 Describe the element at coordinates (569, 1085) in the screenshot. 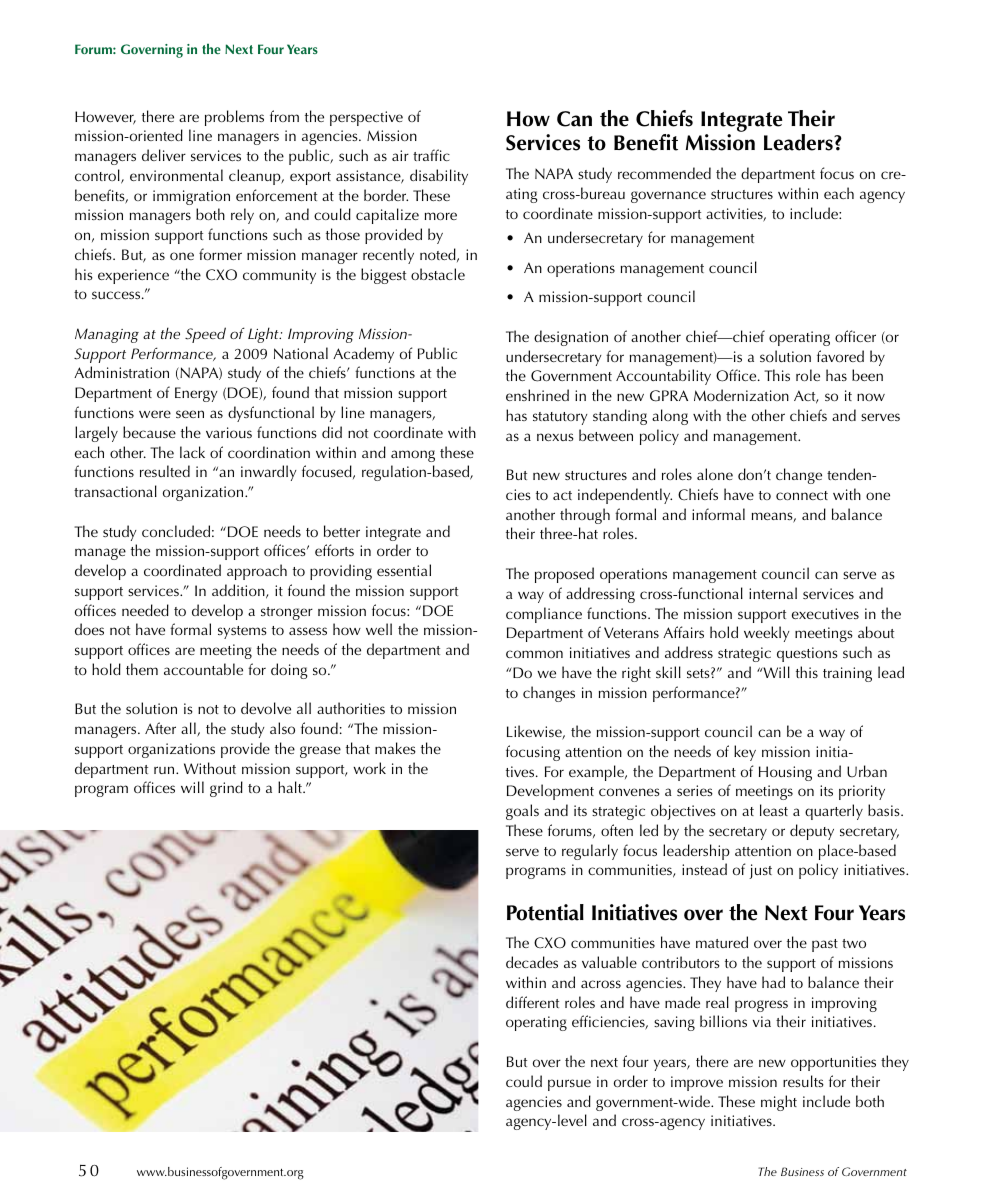

I see `pursue` at that location.
